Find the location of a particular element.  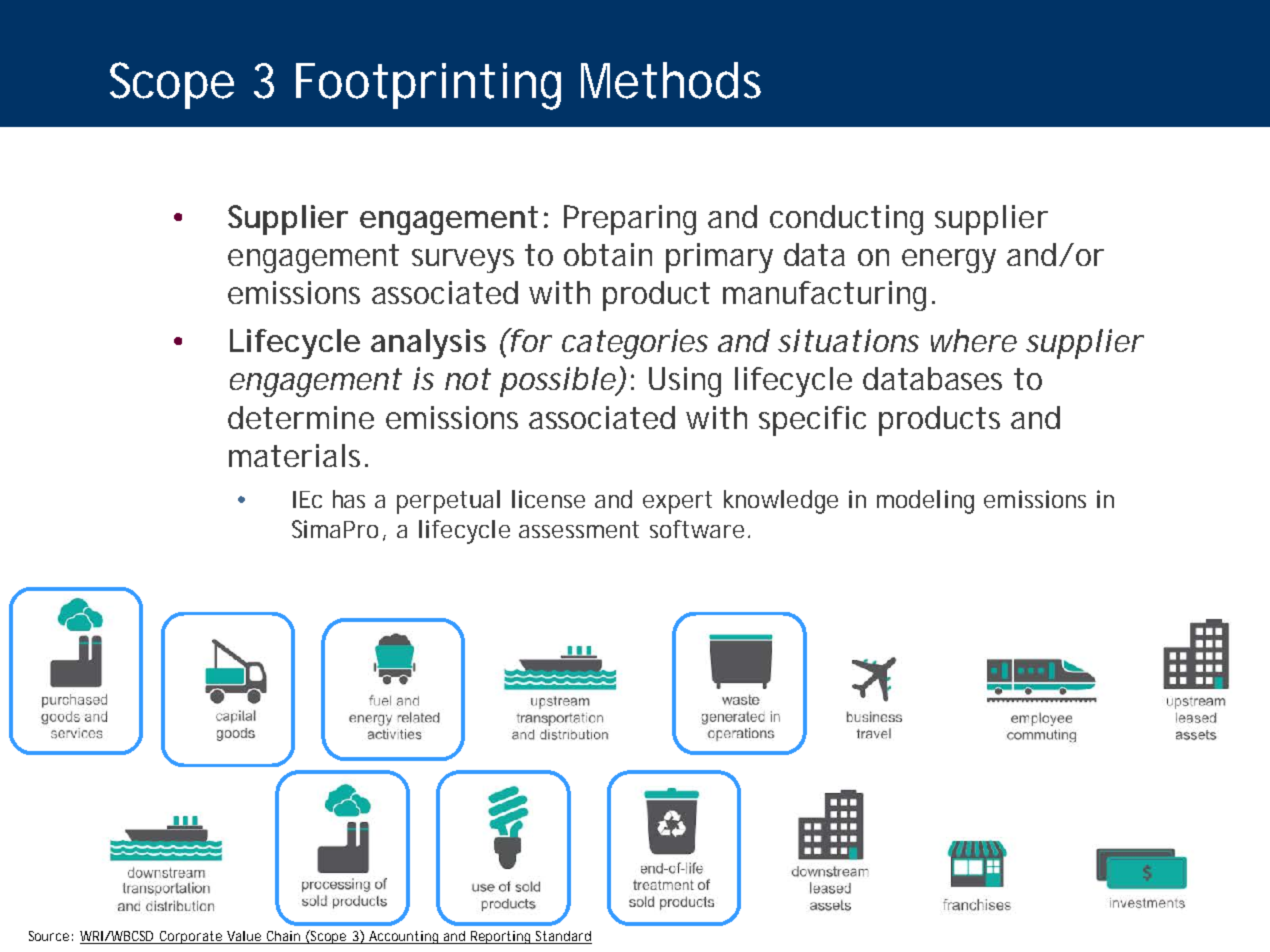

assessment is located at coordinates (579, 529).
